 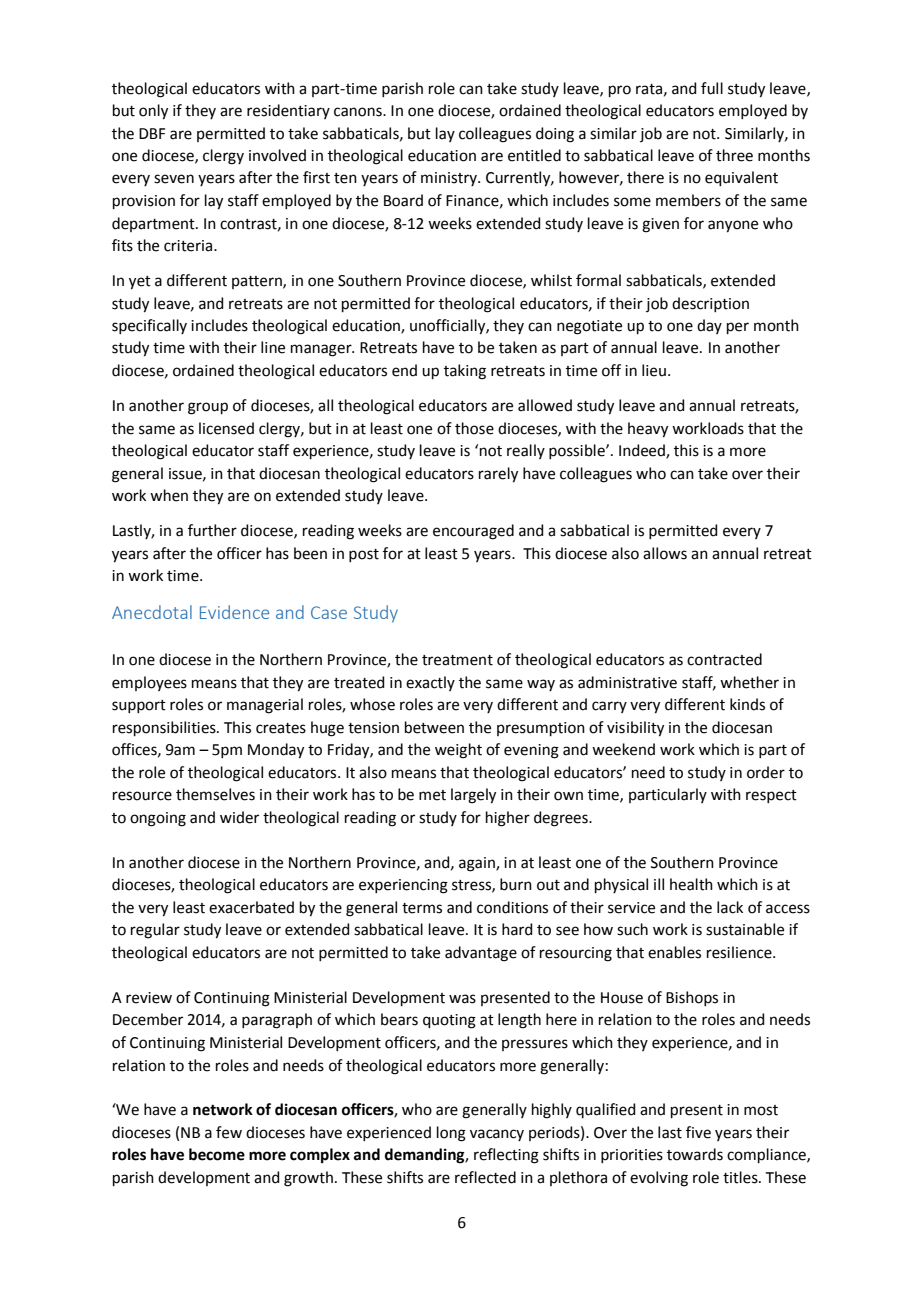 I want to click on weight, so click(x=458, y=751).
